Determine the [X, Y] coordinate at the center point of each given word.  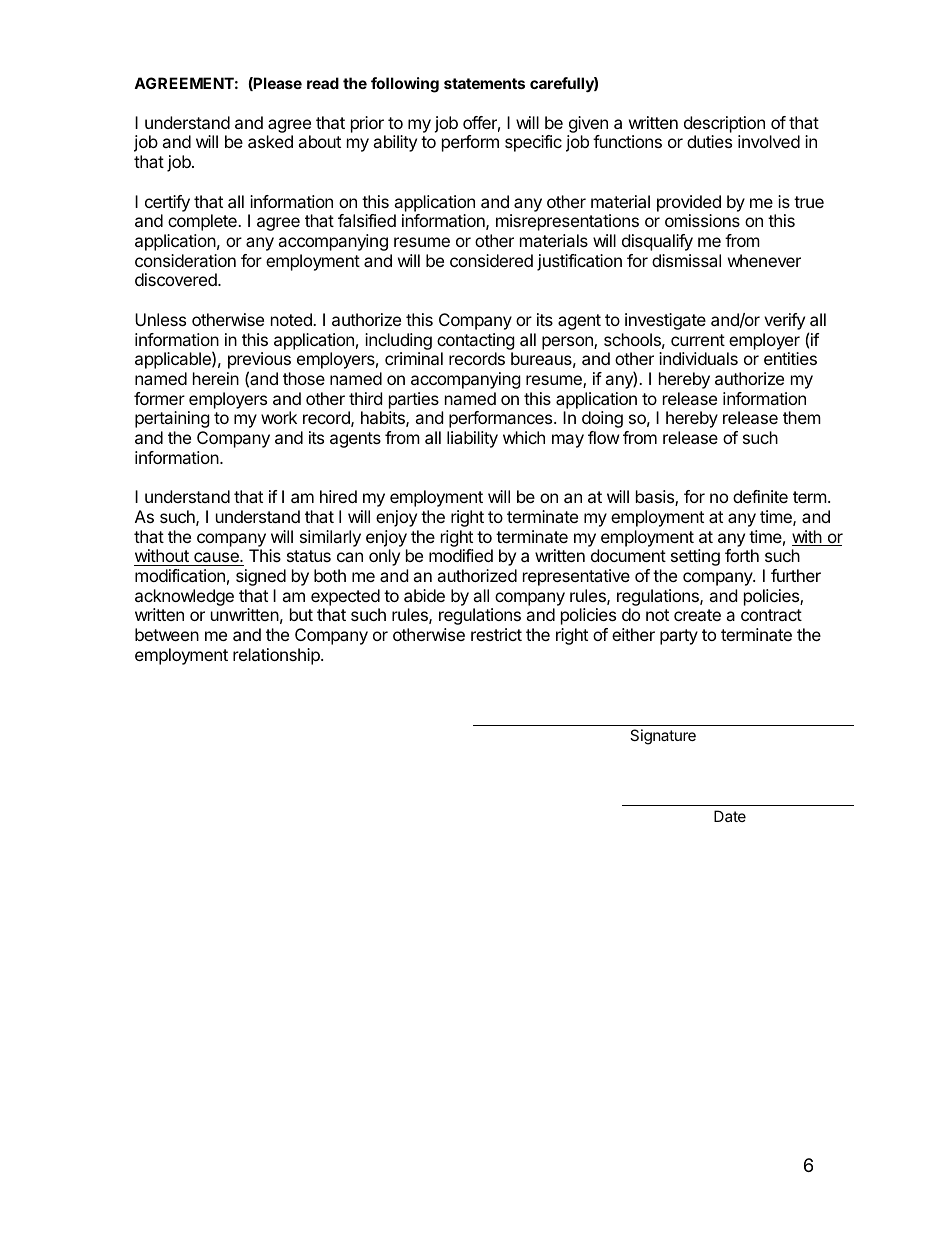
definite [760, 496]
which [524, 437]
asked [270, 141]
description [724, 124]
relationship [277, 656]
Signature [663, 737]
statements [484, 83]
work [279, 417]
